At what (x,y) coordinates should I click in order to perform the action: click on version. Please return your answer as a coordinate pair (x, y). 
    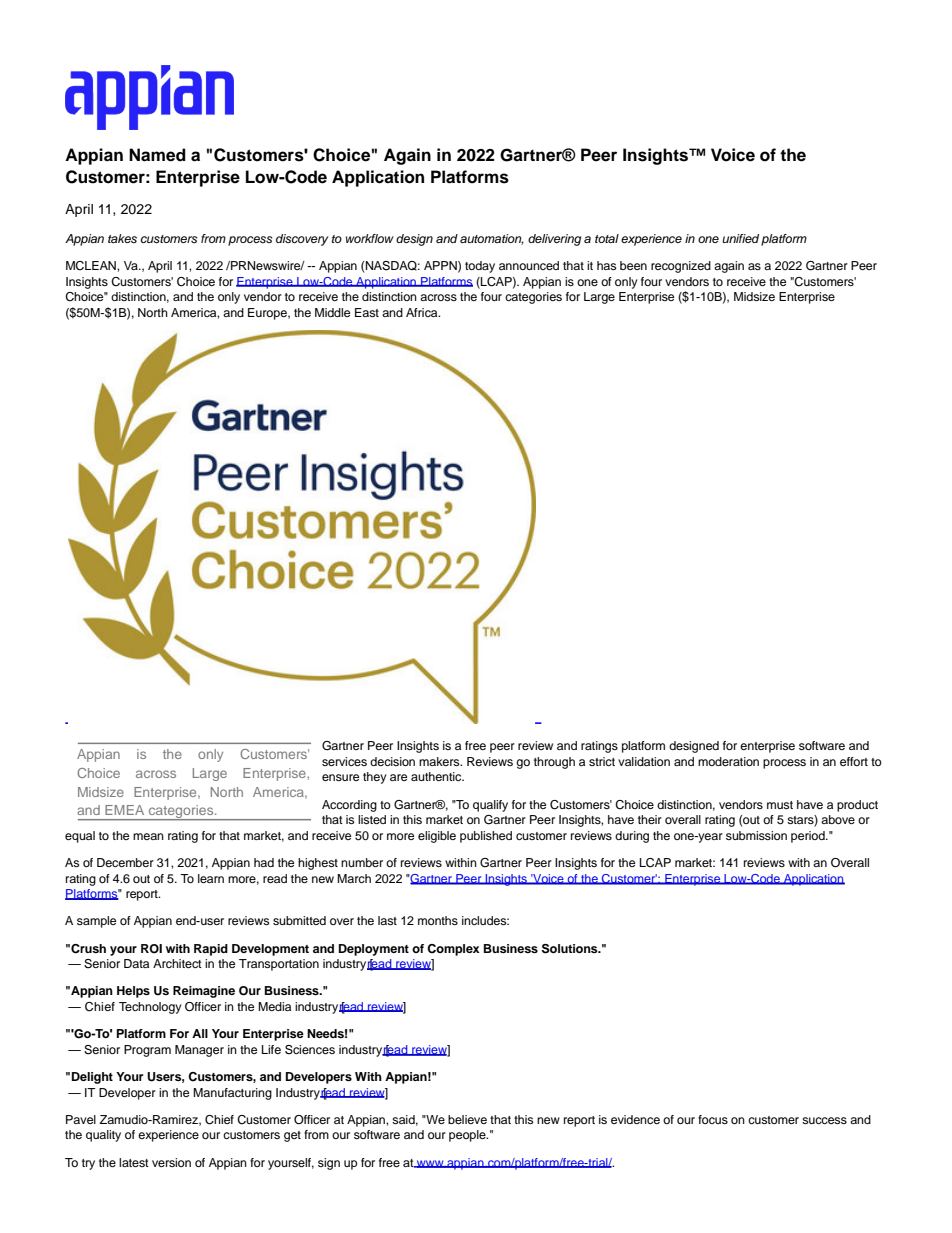
    Looking at the image, I should click on (171, 1162).
